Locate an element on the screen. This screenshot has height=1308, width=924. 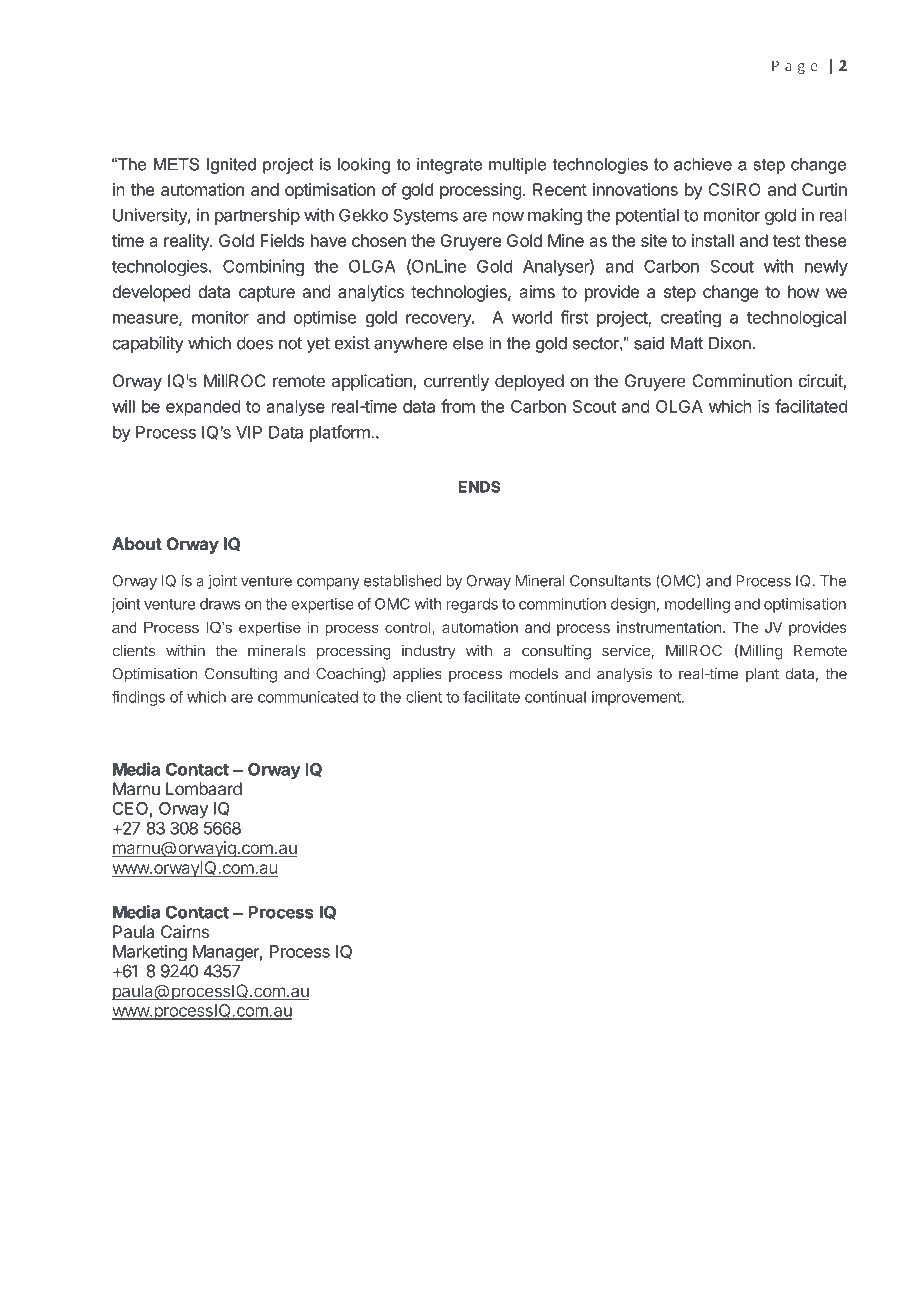
plant is located at coordinates (762, 675).
